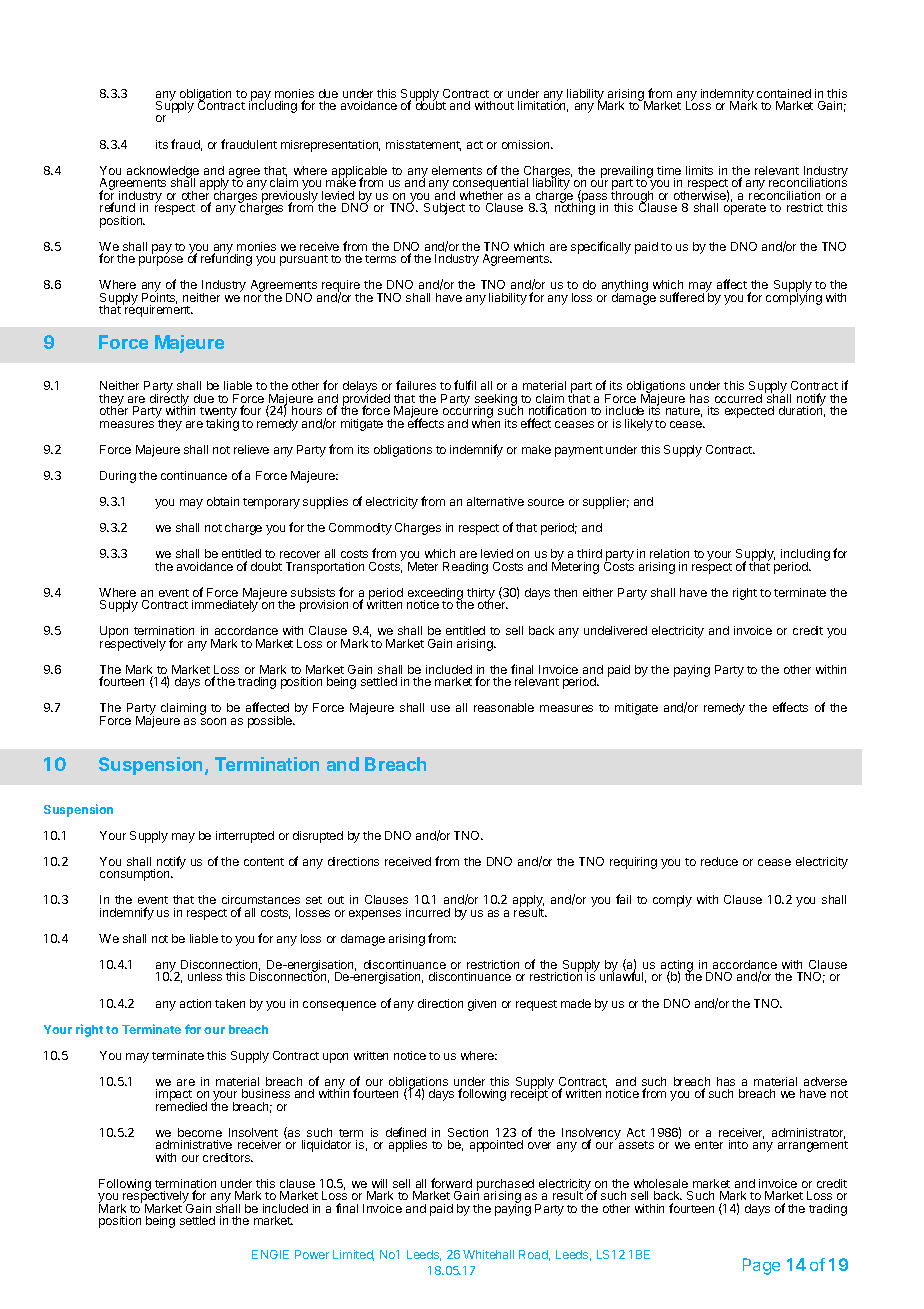 The height and width of the screenshot is (1309, 924). Describe the element at coordinates (482, 1005) in the screenshot. I see `given` at that location.
